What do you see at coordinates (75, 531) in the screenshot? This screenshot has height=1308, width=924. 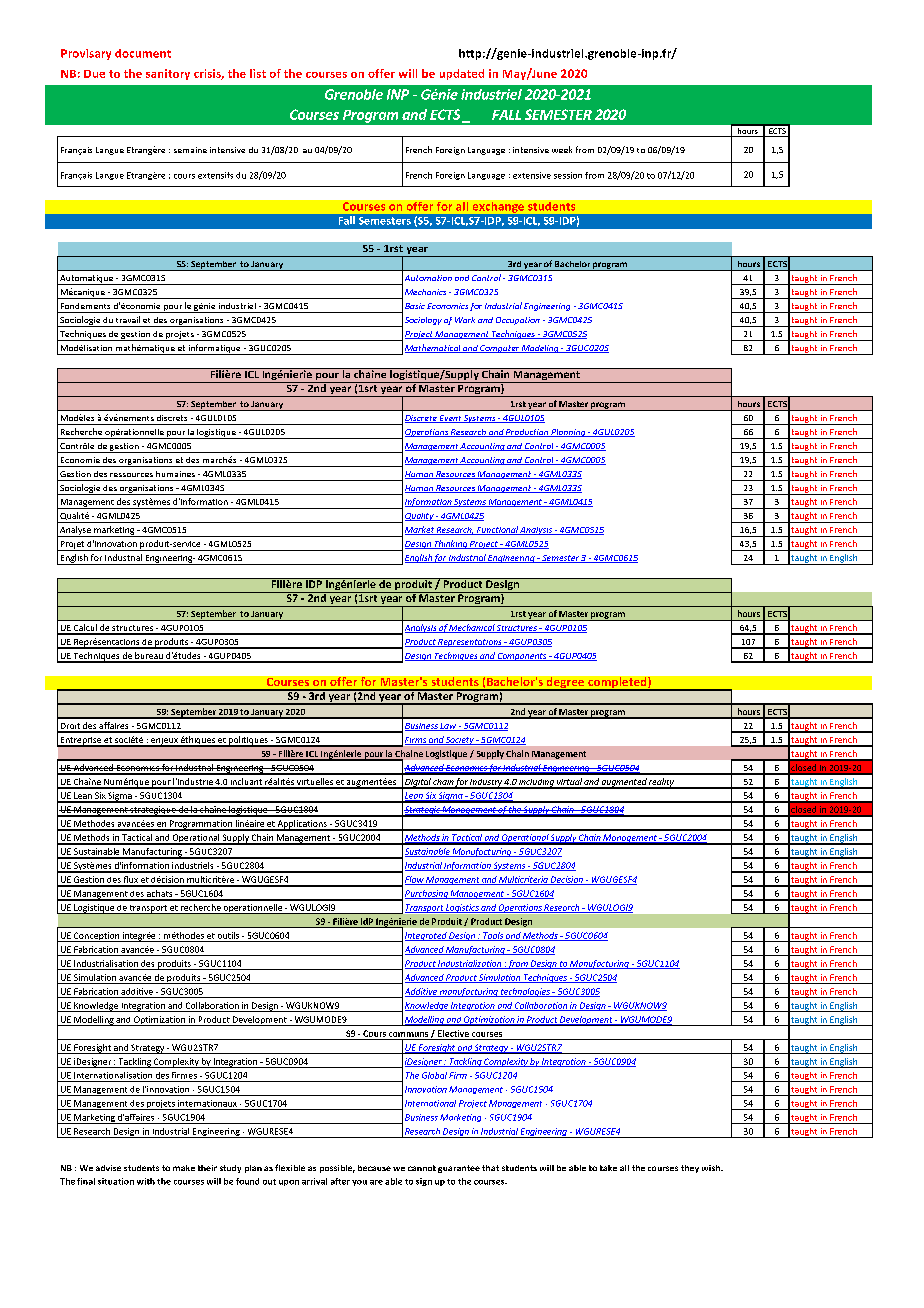 I see `Analyse` at bounding box center [75, 531].
